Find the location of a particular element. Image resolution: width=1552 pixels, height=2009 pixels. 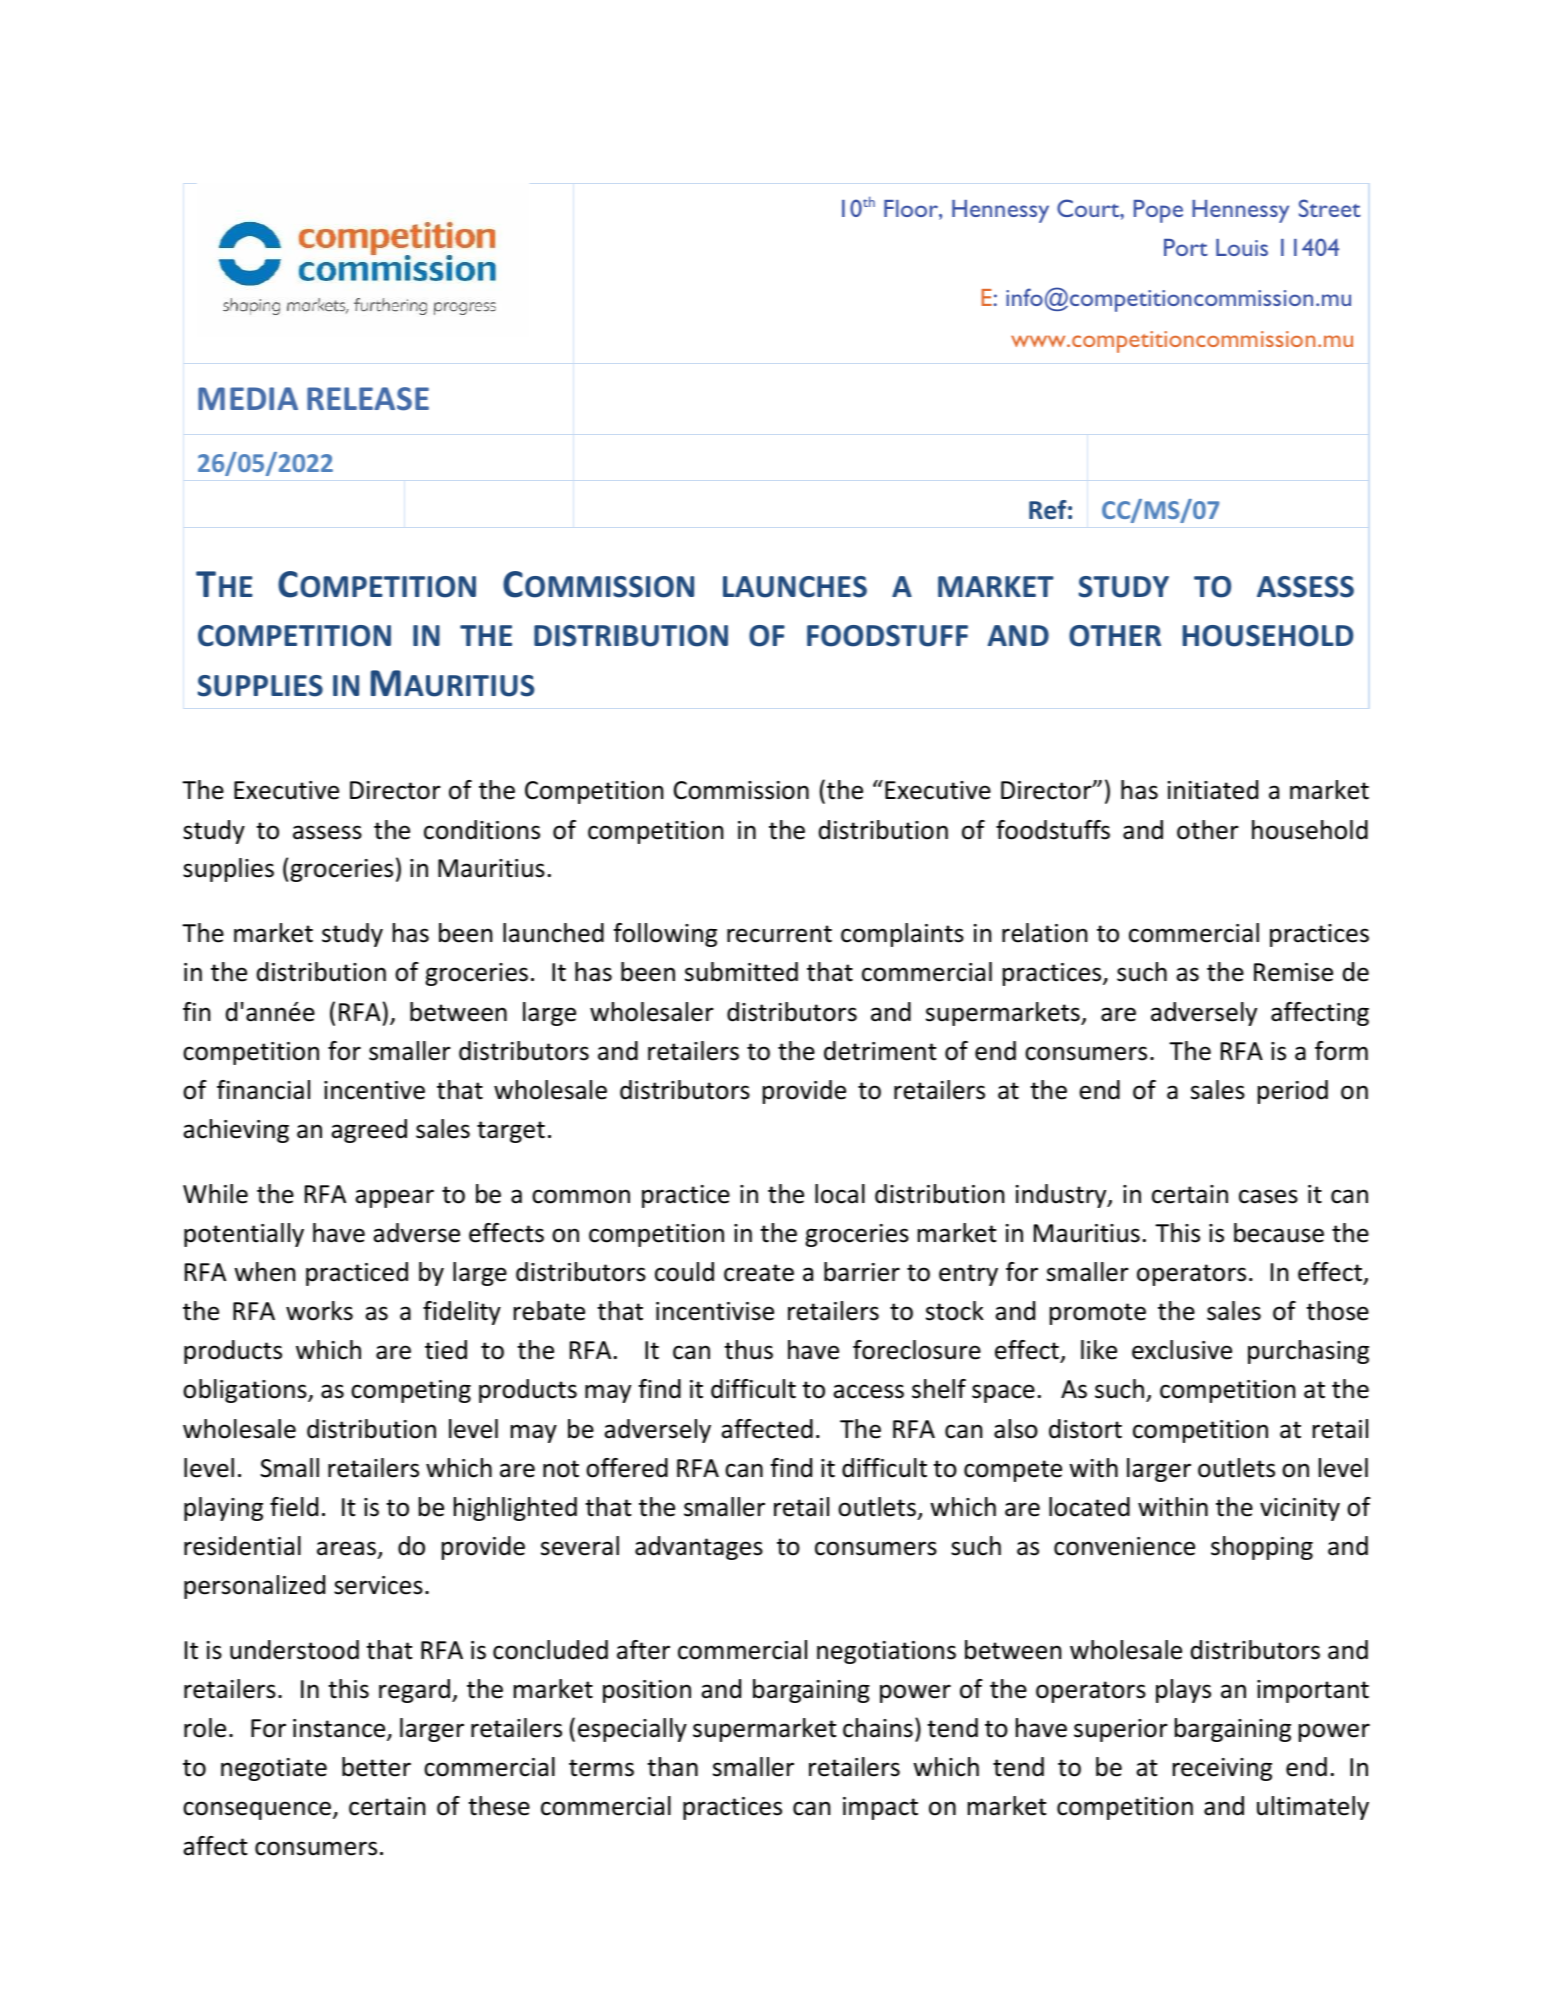

RELEASE is located at coordinates (368, 399).
